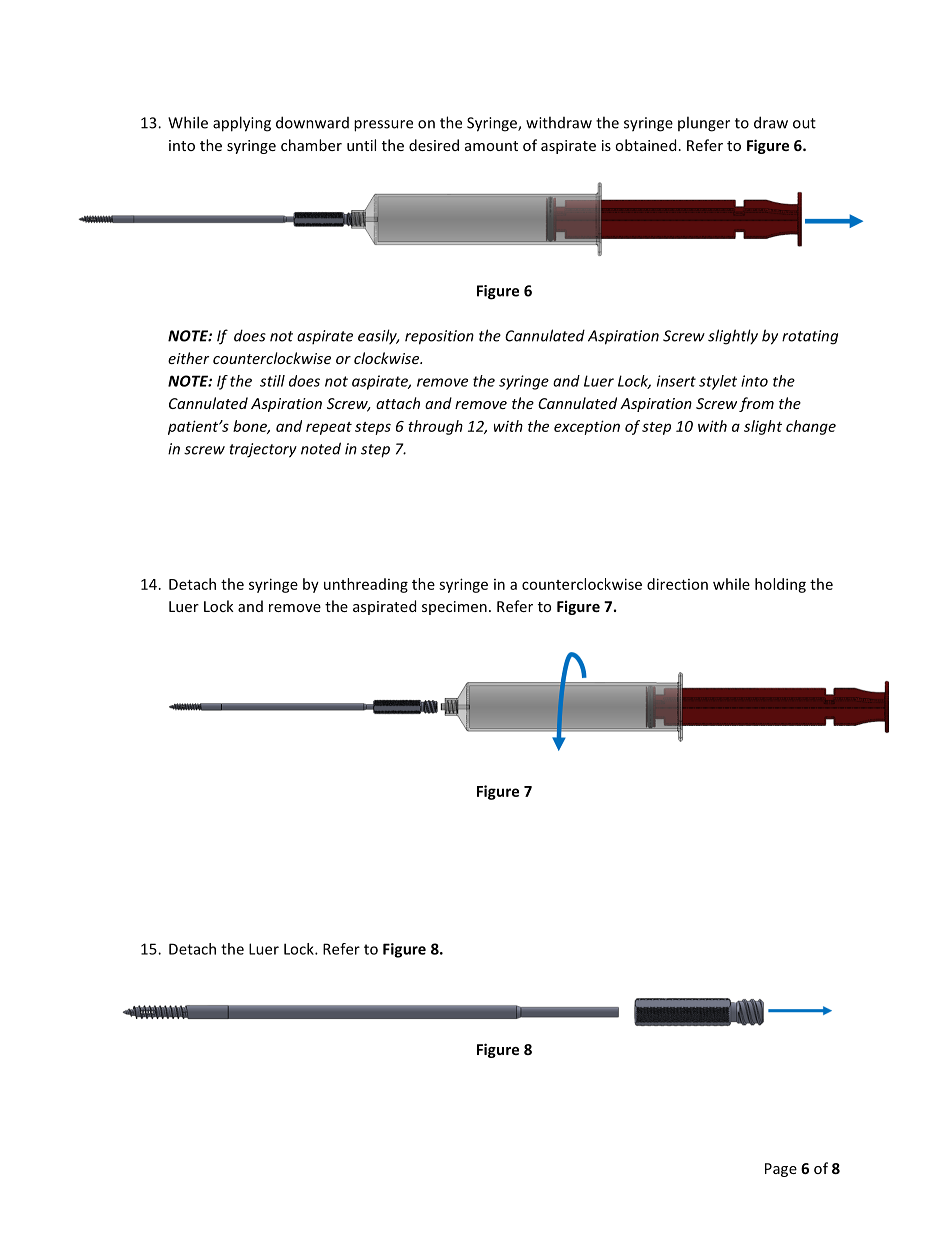 This page has height=1233, width=952. What do you see at coordinates (263, 450) in the page?
I see `trajectory` at bounding box center [263, 450].
